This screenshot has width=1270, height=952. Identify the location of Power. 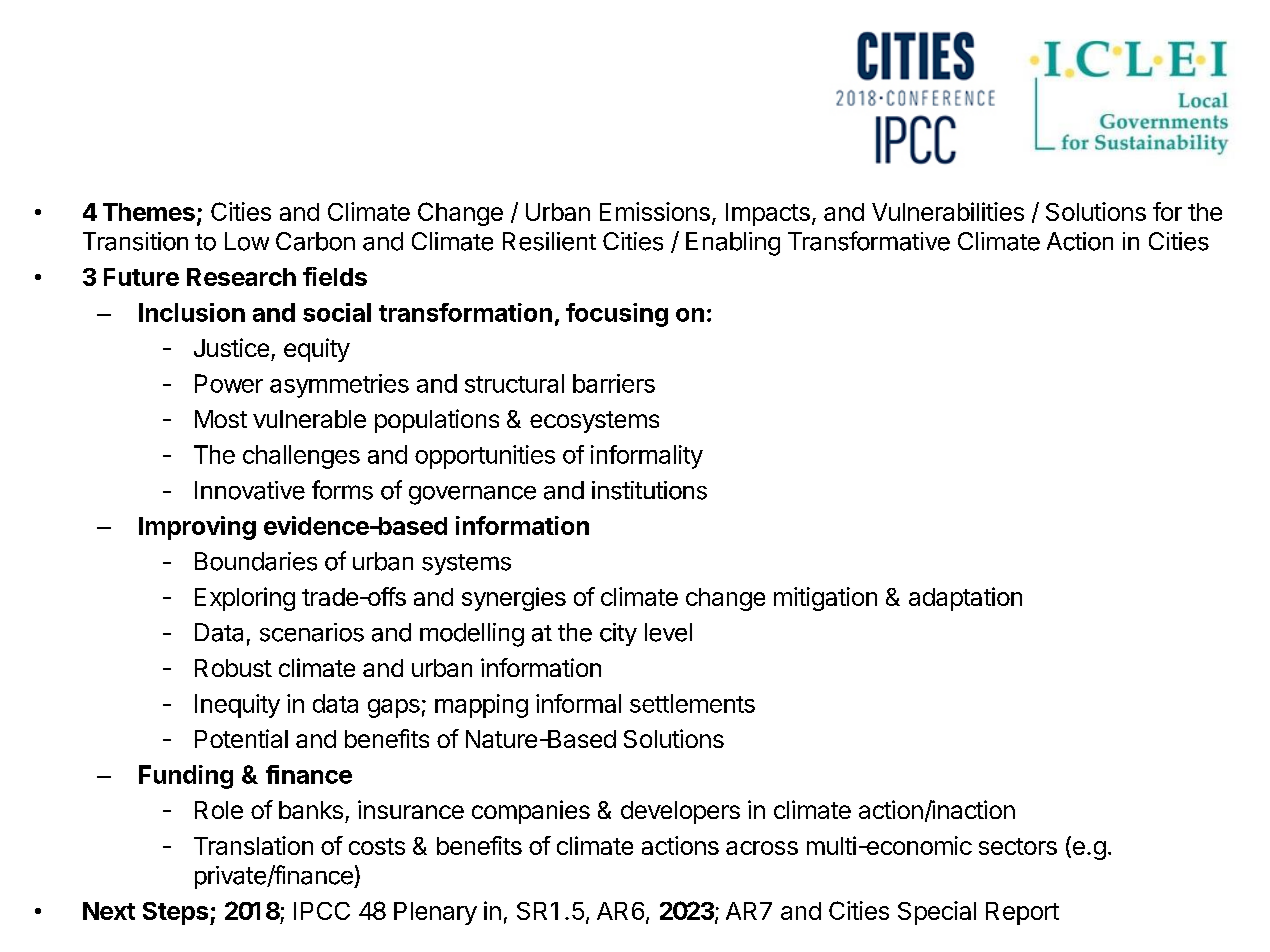
(229, 383).
